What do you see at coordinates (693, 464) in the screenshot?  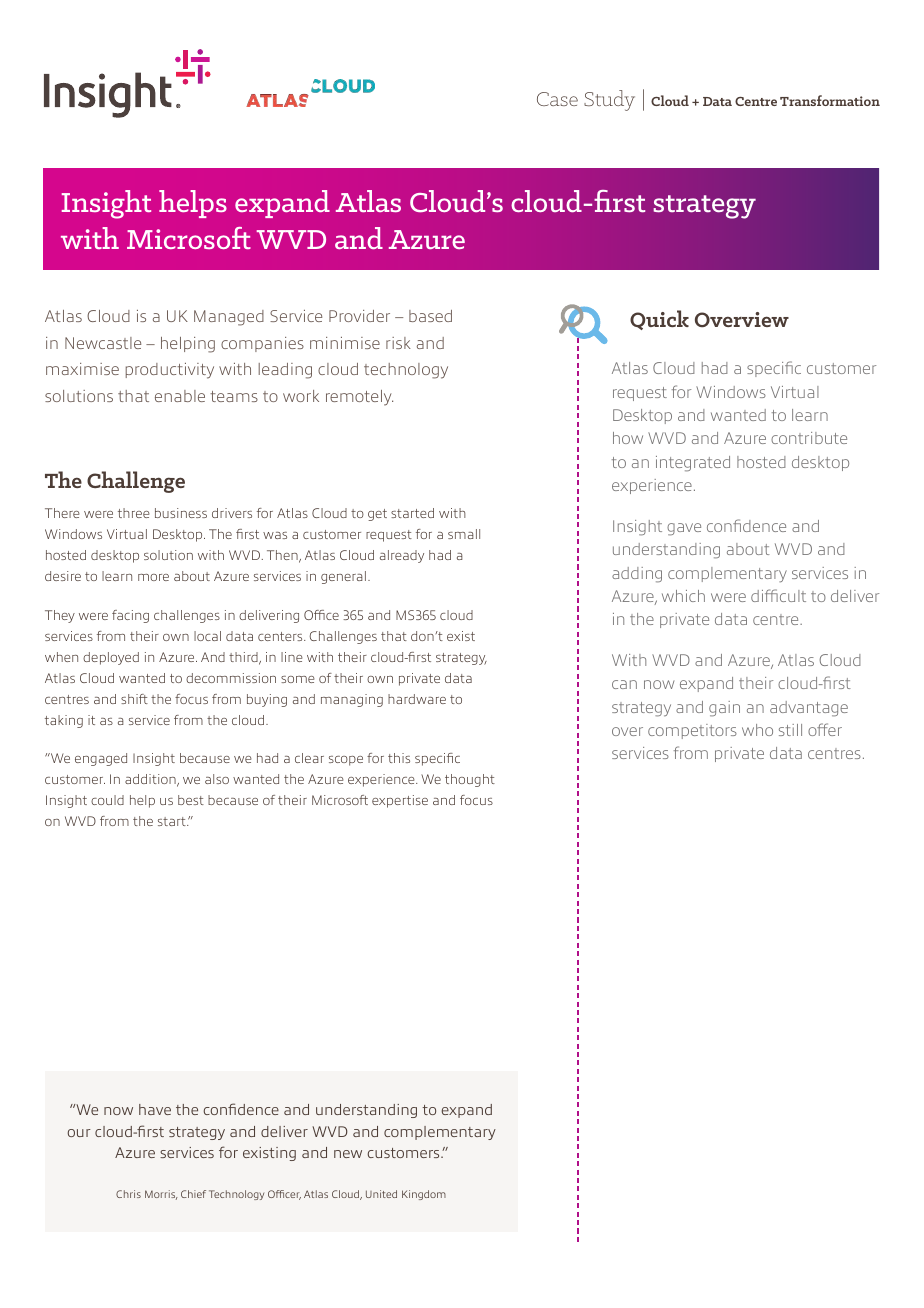 I see `integrated` at bounding box center [693, 464].
